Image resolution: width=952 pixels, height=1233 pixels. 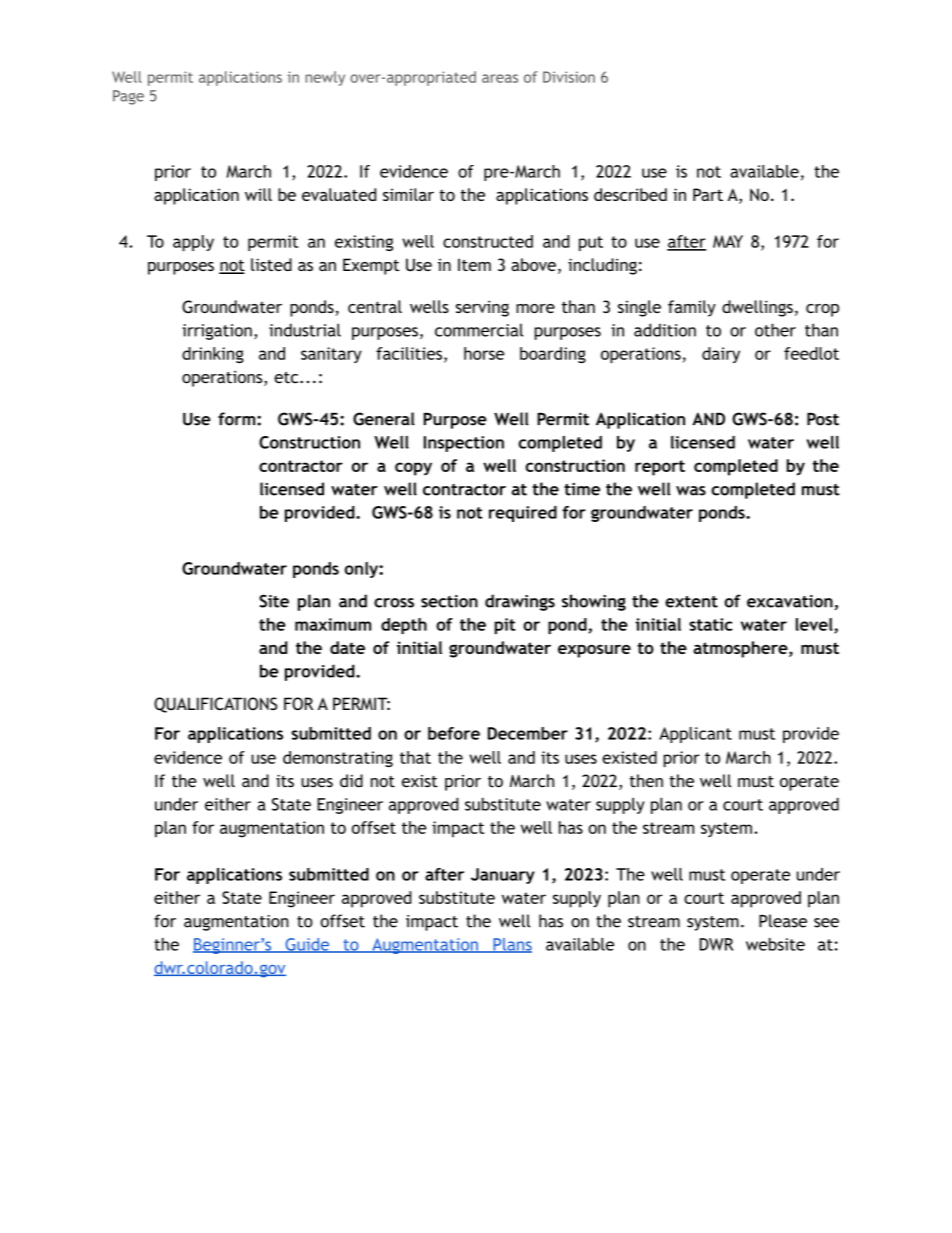 I want to click on before, so click(x=454, y=733).
